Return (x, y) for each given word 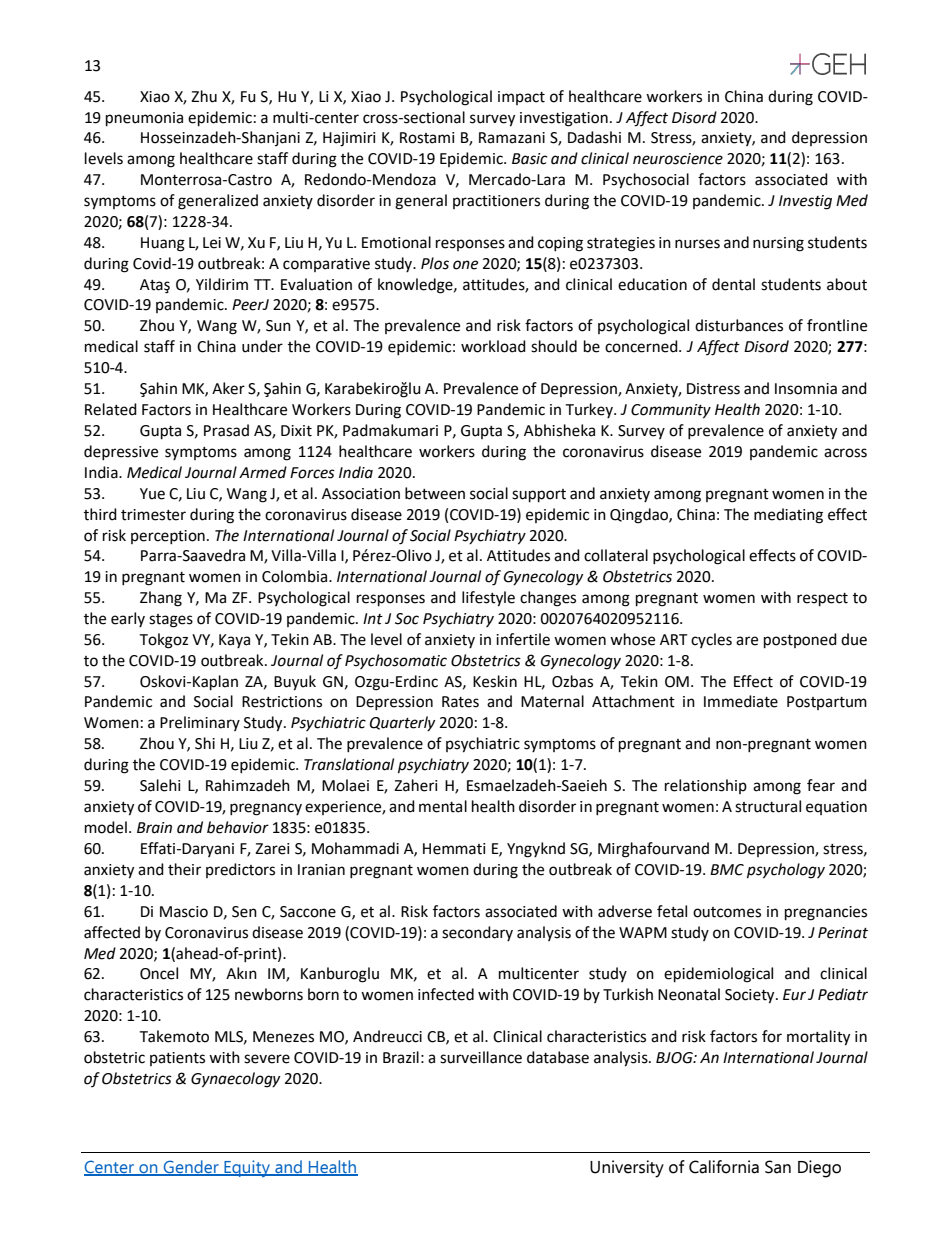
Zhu (204, 96)
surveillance (481, 1057)
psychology (786, 871)
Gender (191, 1168)
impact (521, 98)
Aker (228, 388)
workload (493, 346)
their (184, 869)
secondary (477, 933)
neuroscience (678, 159)
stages (171, 621)
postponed (800, 641)
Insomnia (806, 389)
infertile (523, 639)
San (778, 1167)
